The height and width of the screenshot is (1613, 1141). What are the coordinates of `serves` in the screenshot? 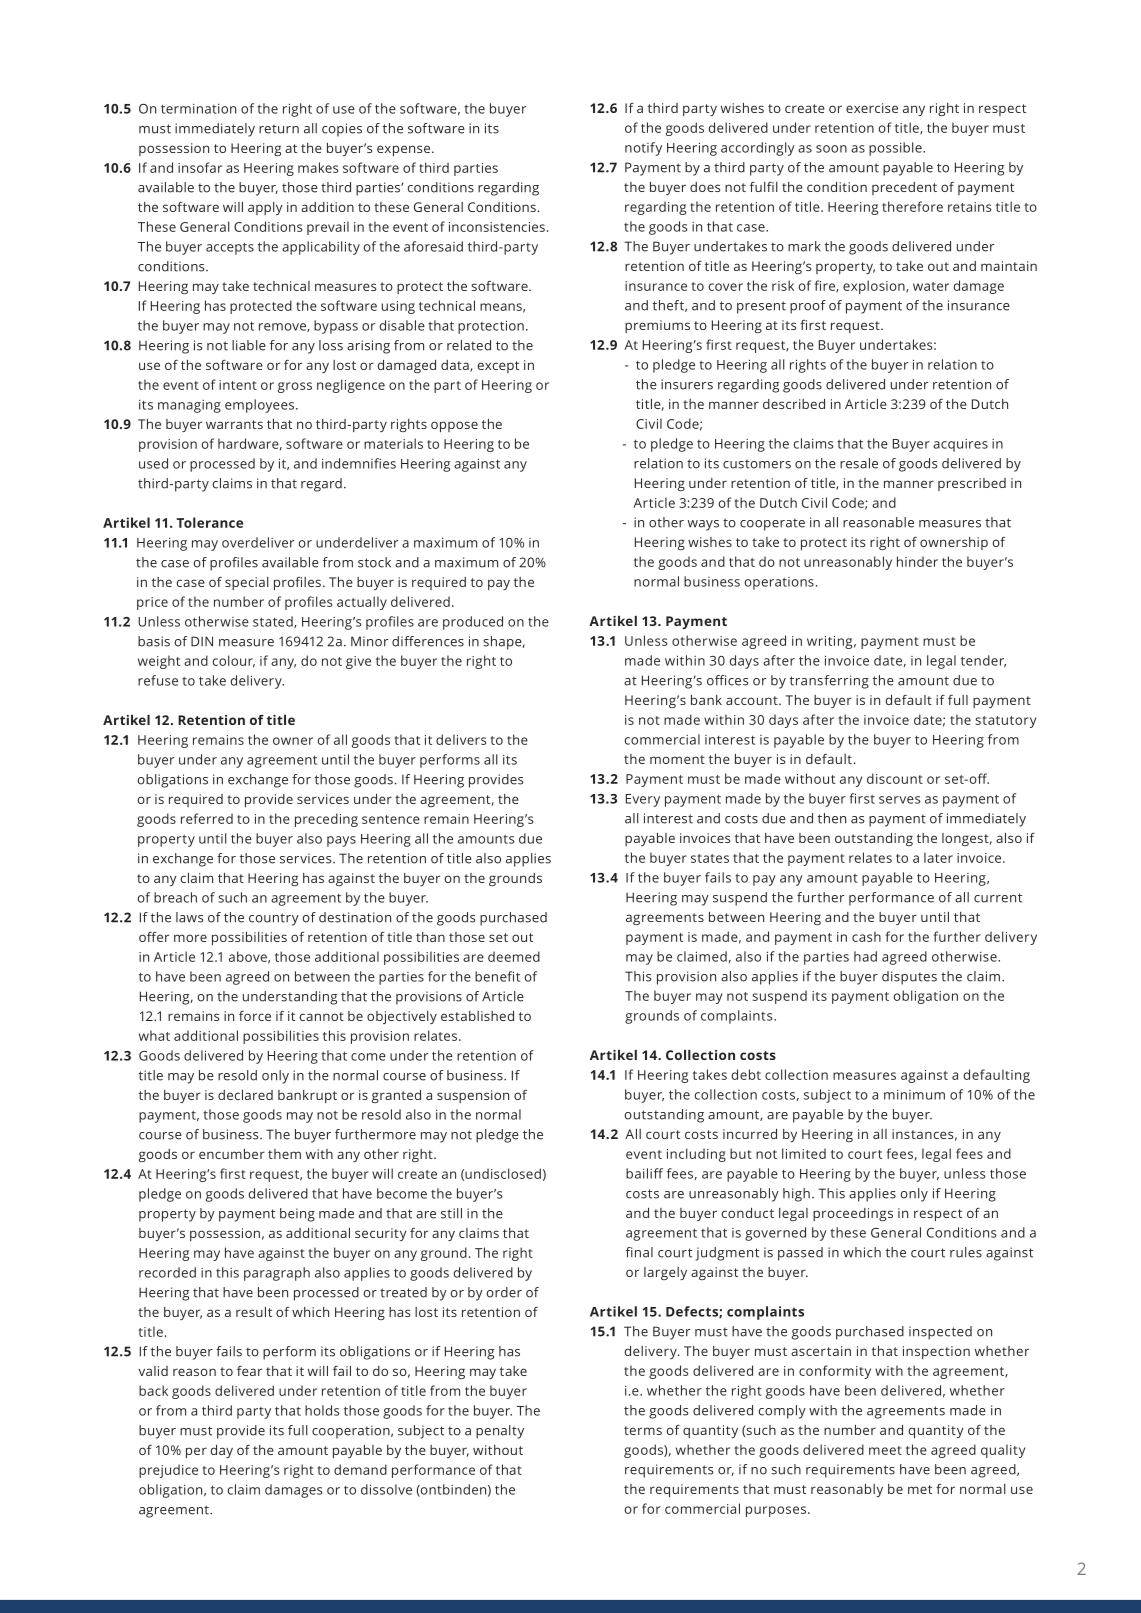 It's located at (900, 800).
